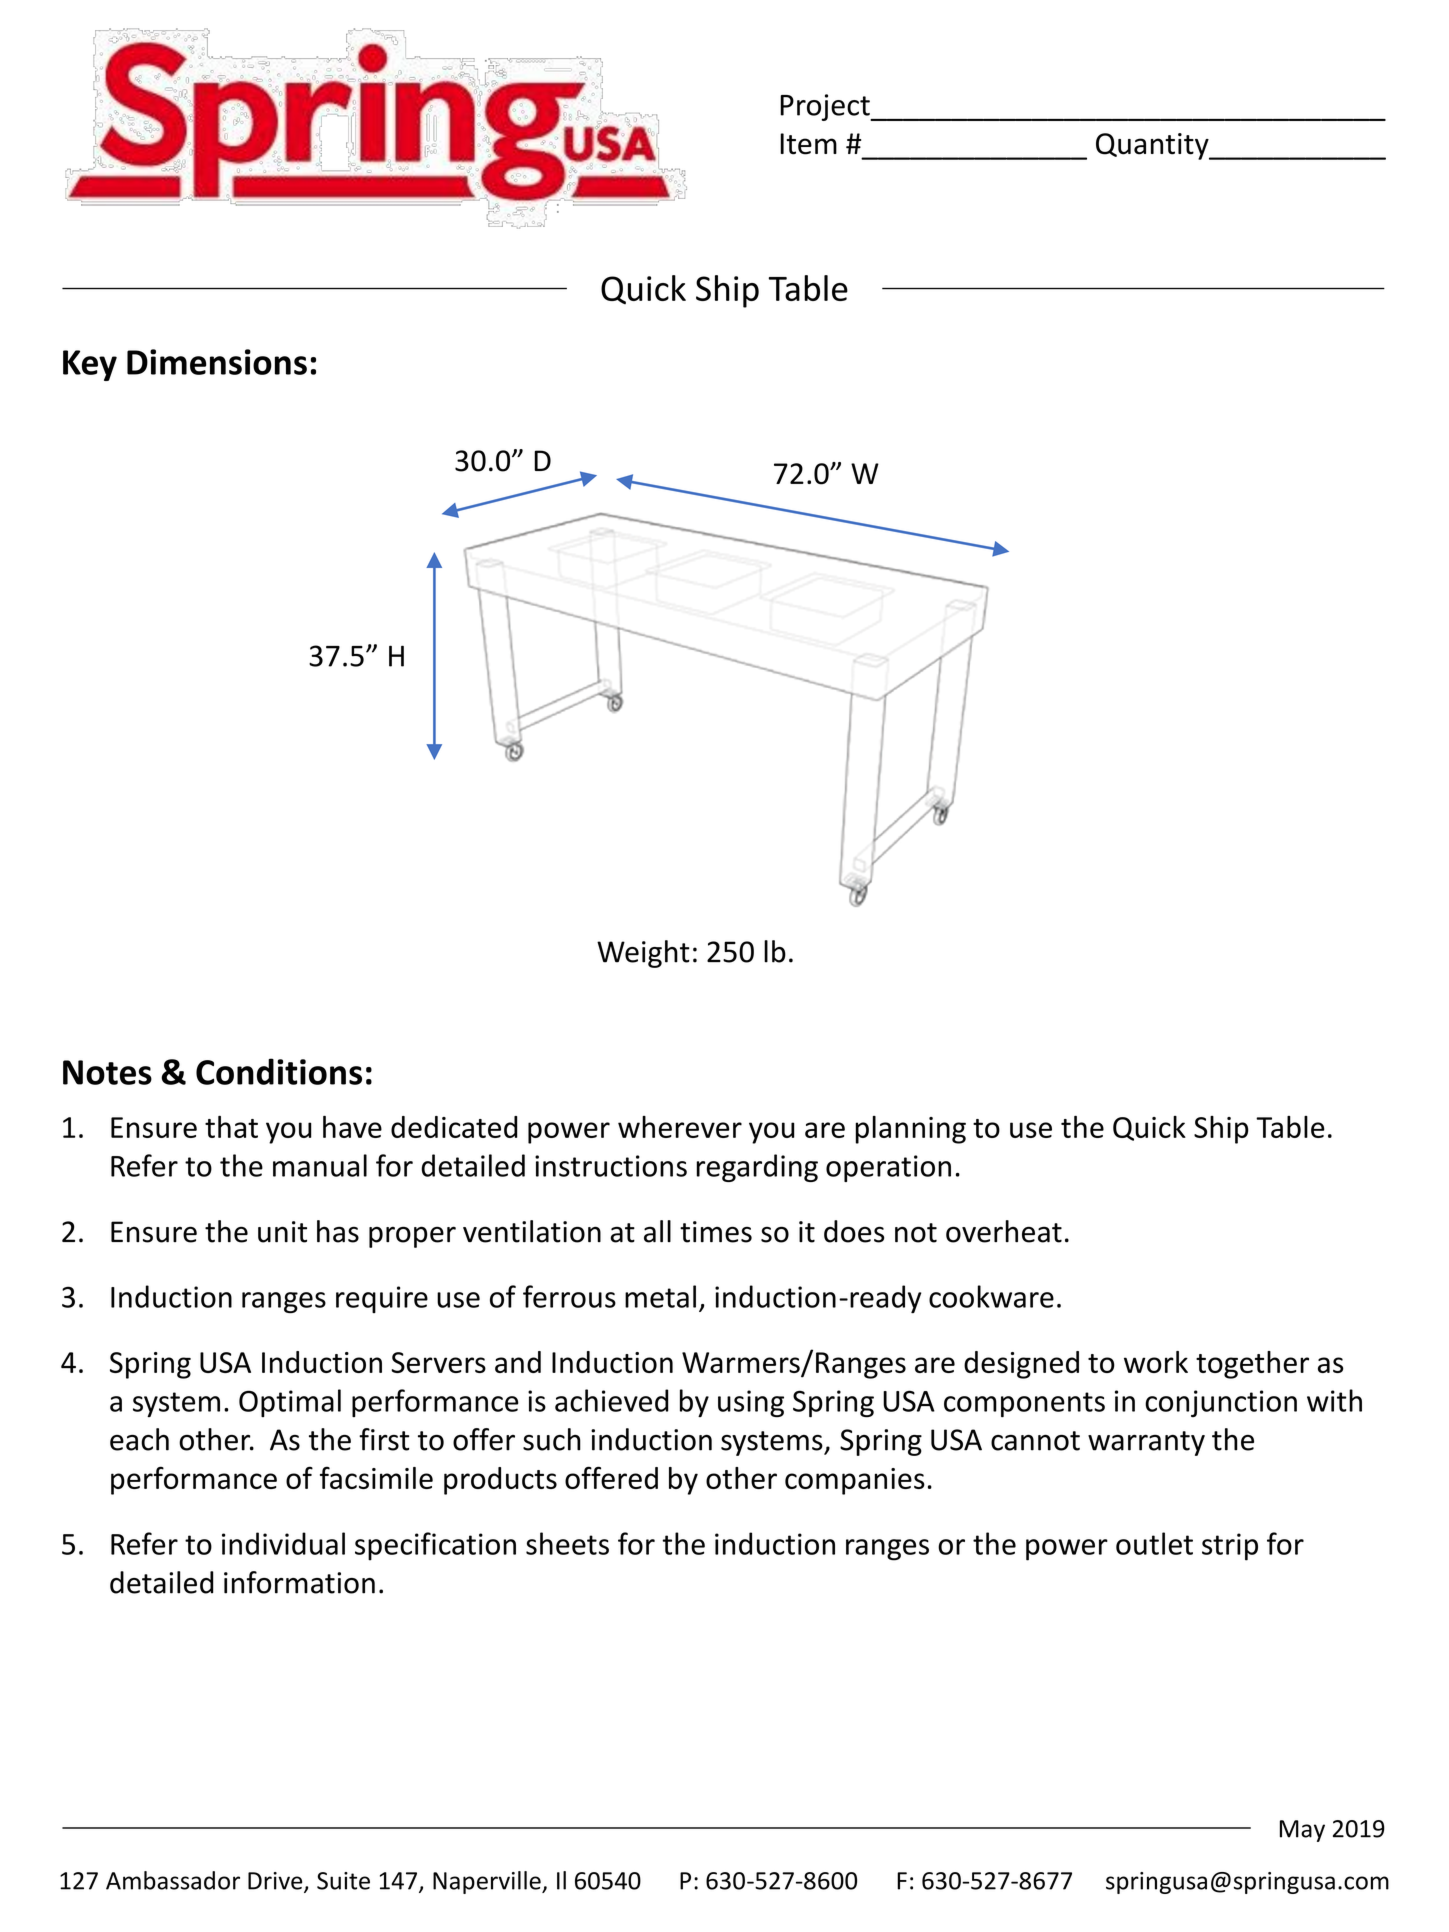 This page has height=1932, width=1449. Describe the element at coordinates (1221, 1403) in the page. I see `conjunction` at that location.
